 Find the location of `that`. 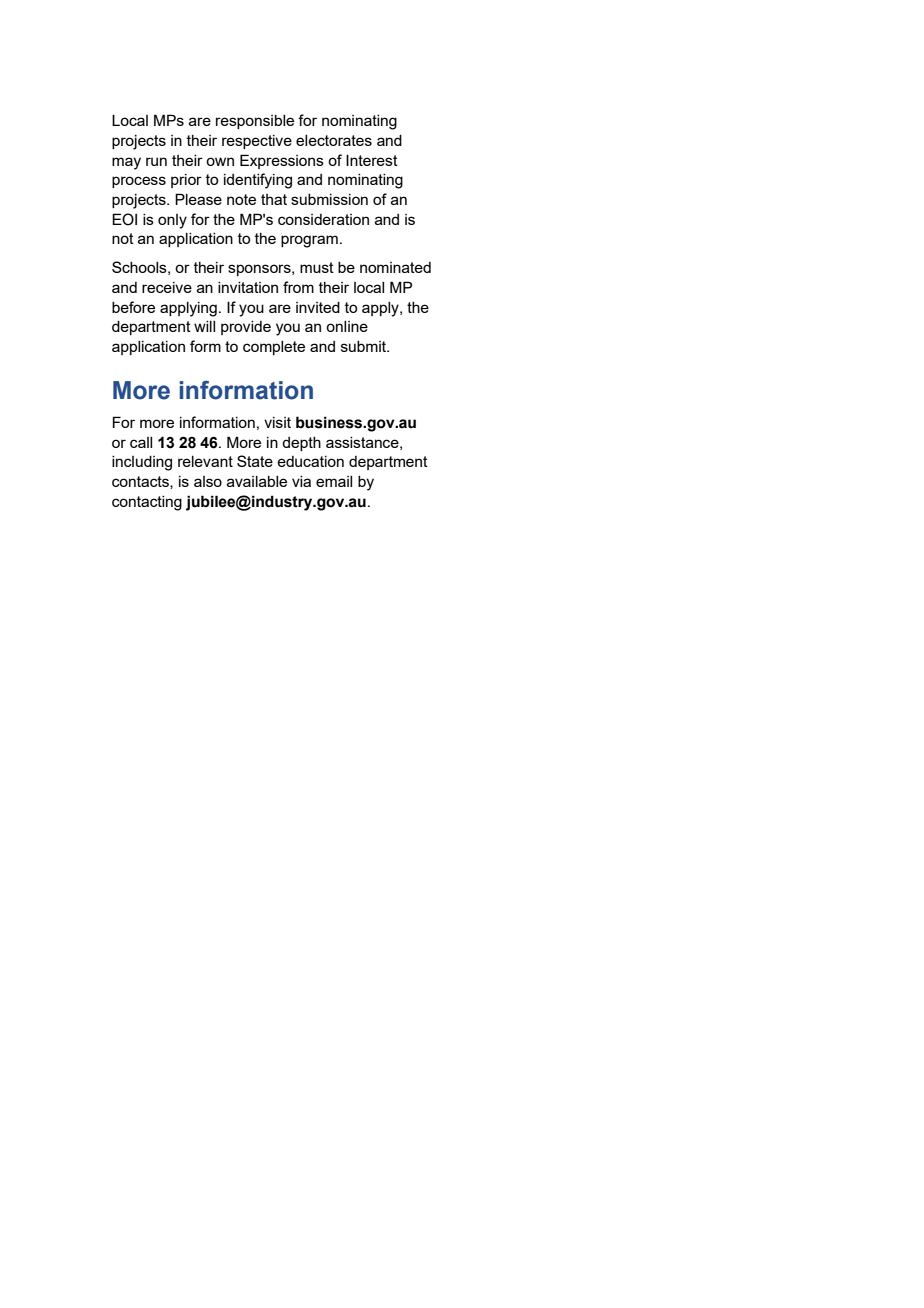

that is located at coordinates (274, 199).
